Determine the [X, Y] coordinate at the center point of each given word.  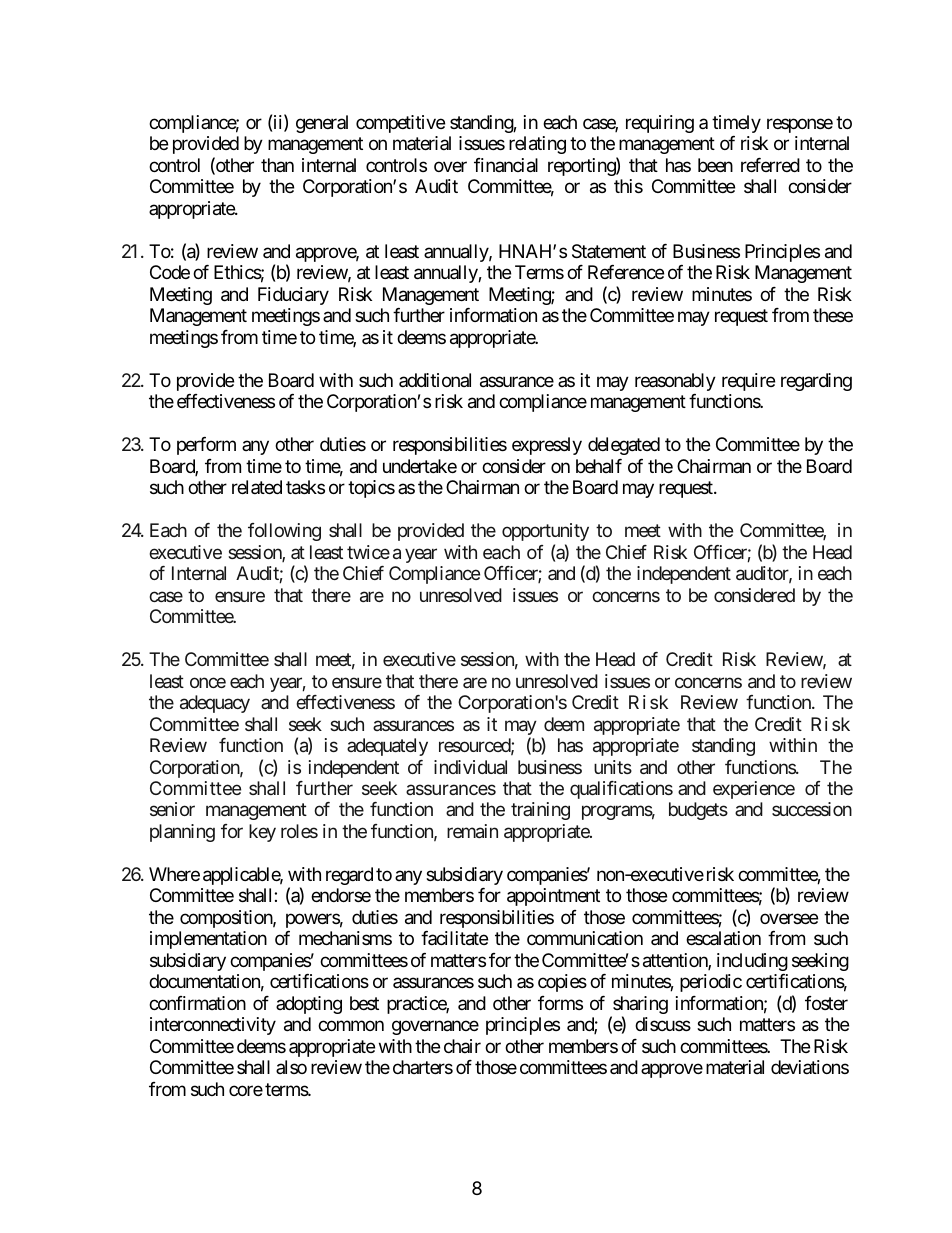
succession [812, 809]
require [748, 382]
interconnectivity [213, 1026]
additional [435, 380]
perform [206, 446]
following [284, 532]
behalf [599, 466]
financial [506, 165]
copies [562, 983]
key [262, 833]
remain [472, 831]
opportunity [545, 532]
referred [770, 165]
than [277, 165]
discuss [663, 1024]
